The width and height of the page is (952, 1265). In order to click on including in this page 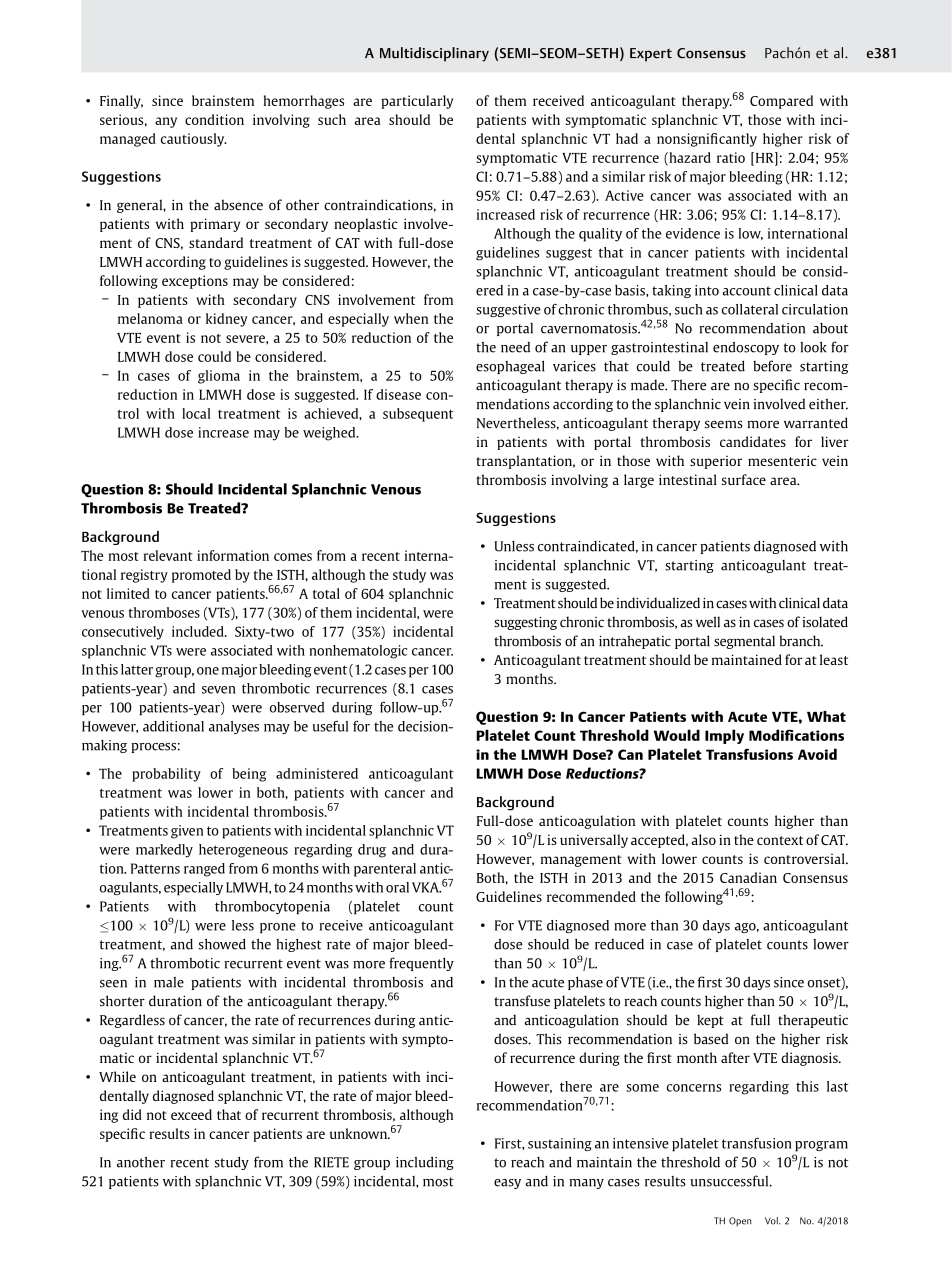, I will do `click(425, 1163)`.
